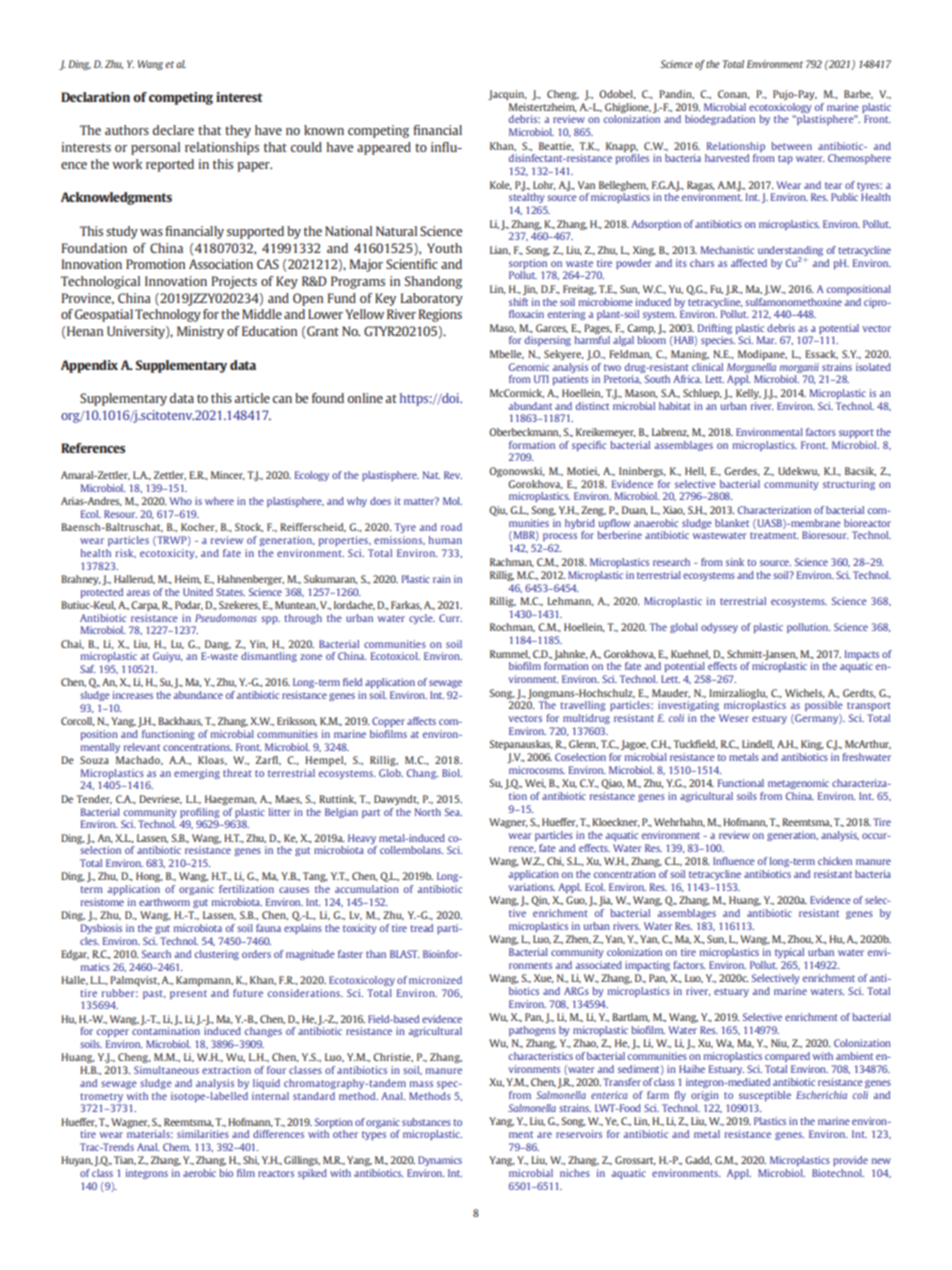 The image size is (952, 1270). I want to click on earthworm, so click(164, 902).
